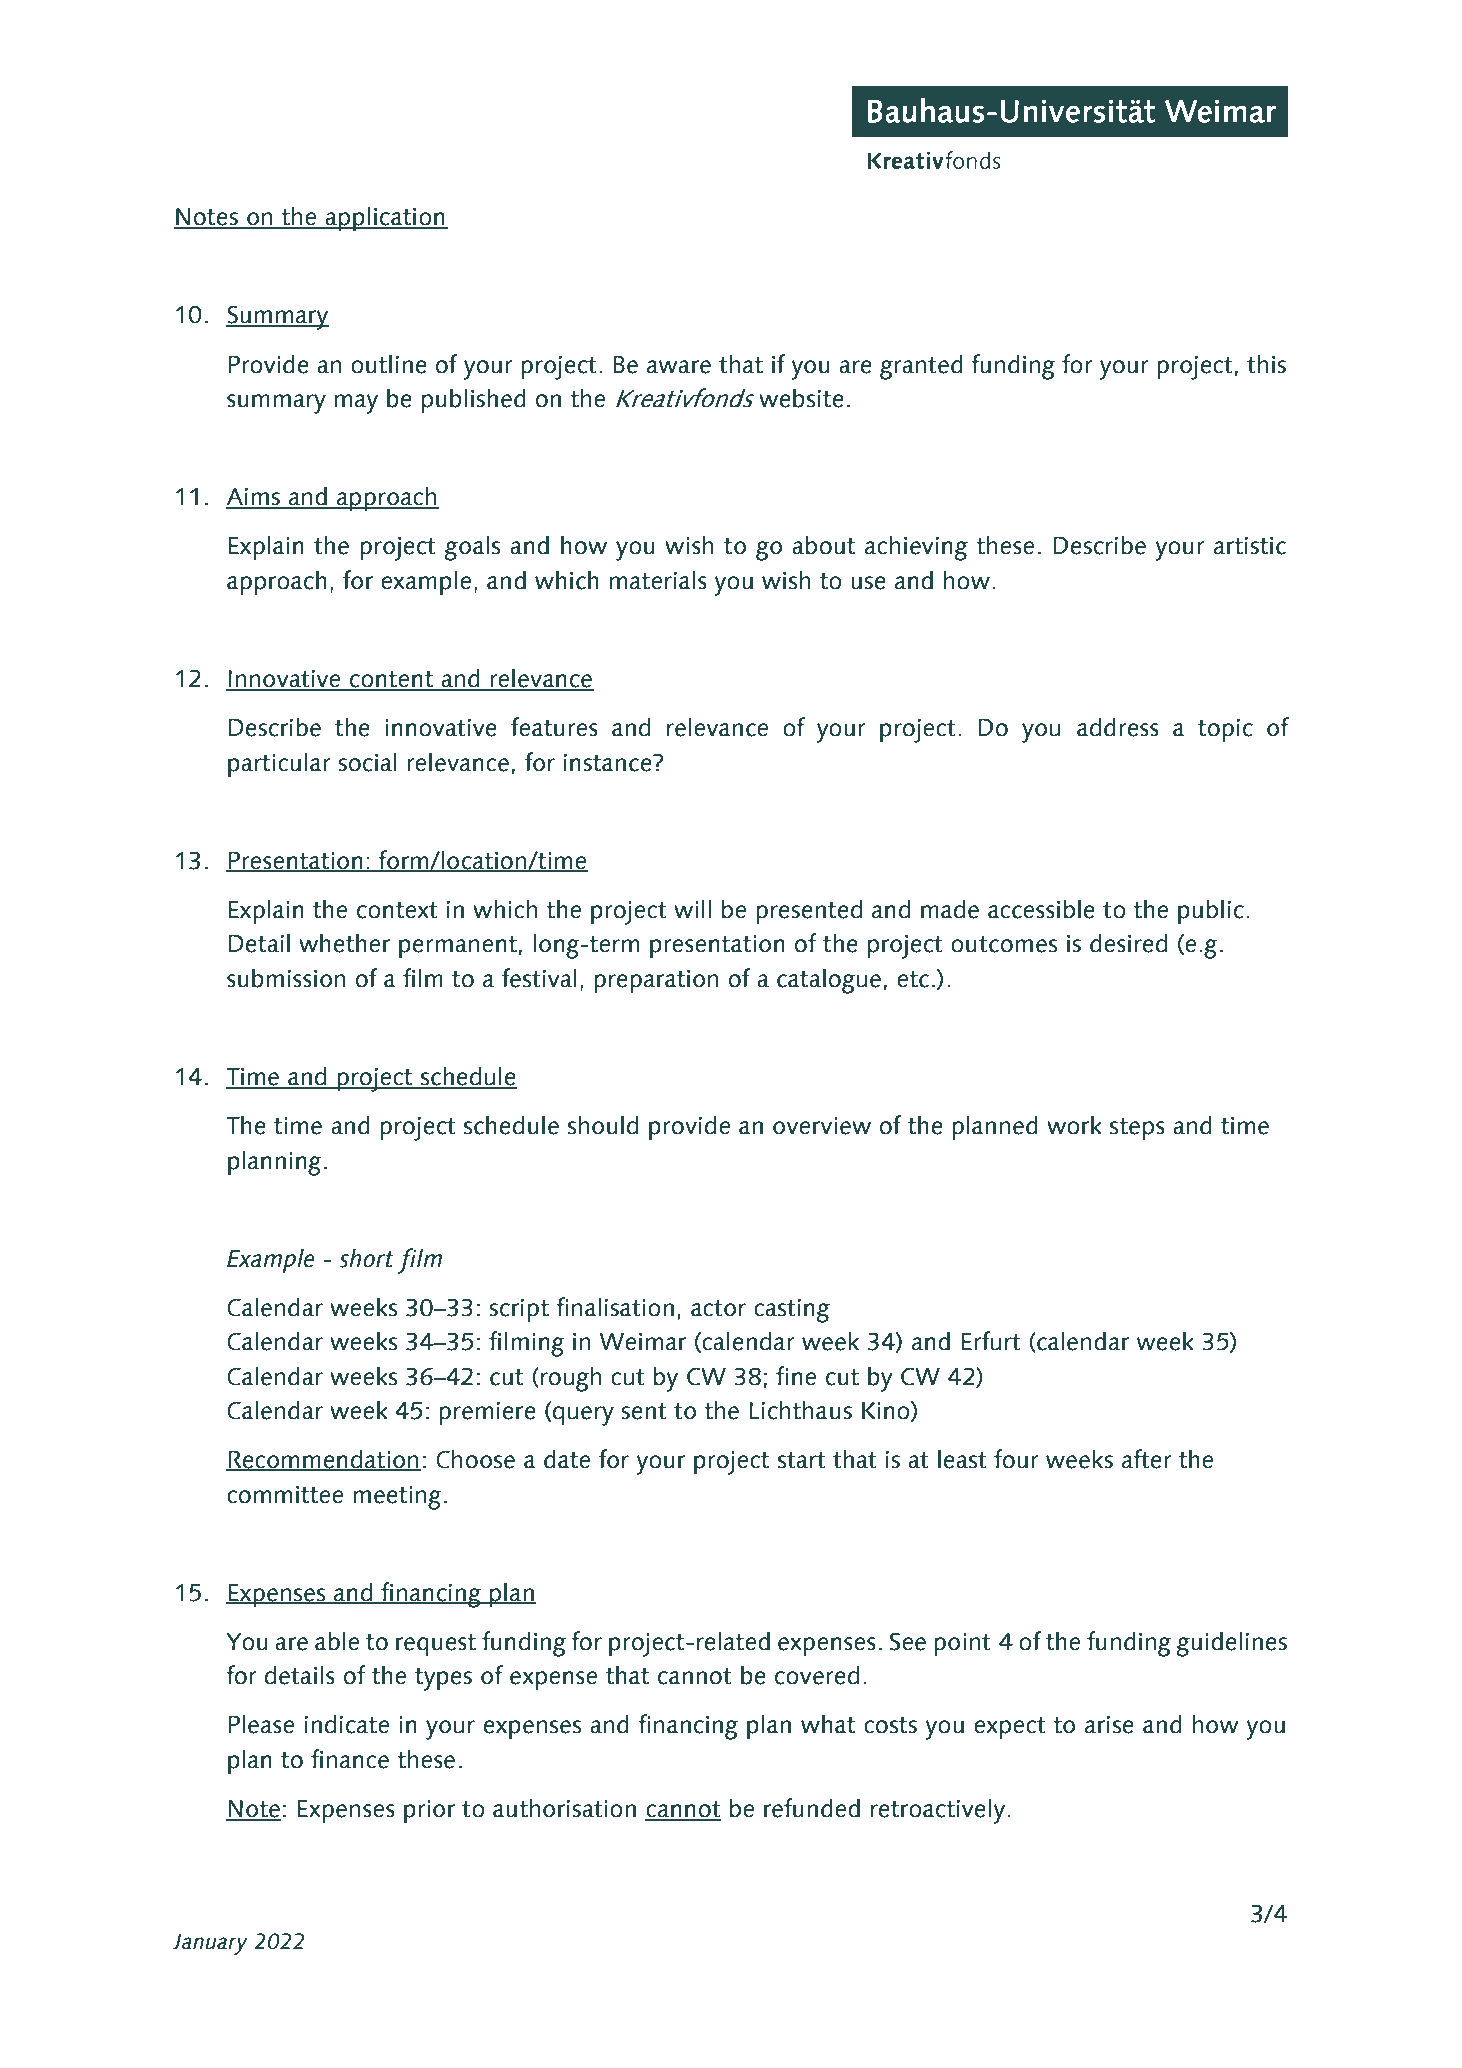 The image size is (1462, 2068). I want to click on start, so click(802, 1460).
